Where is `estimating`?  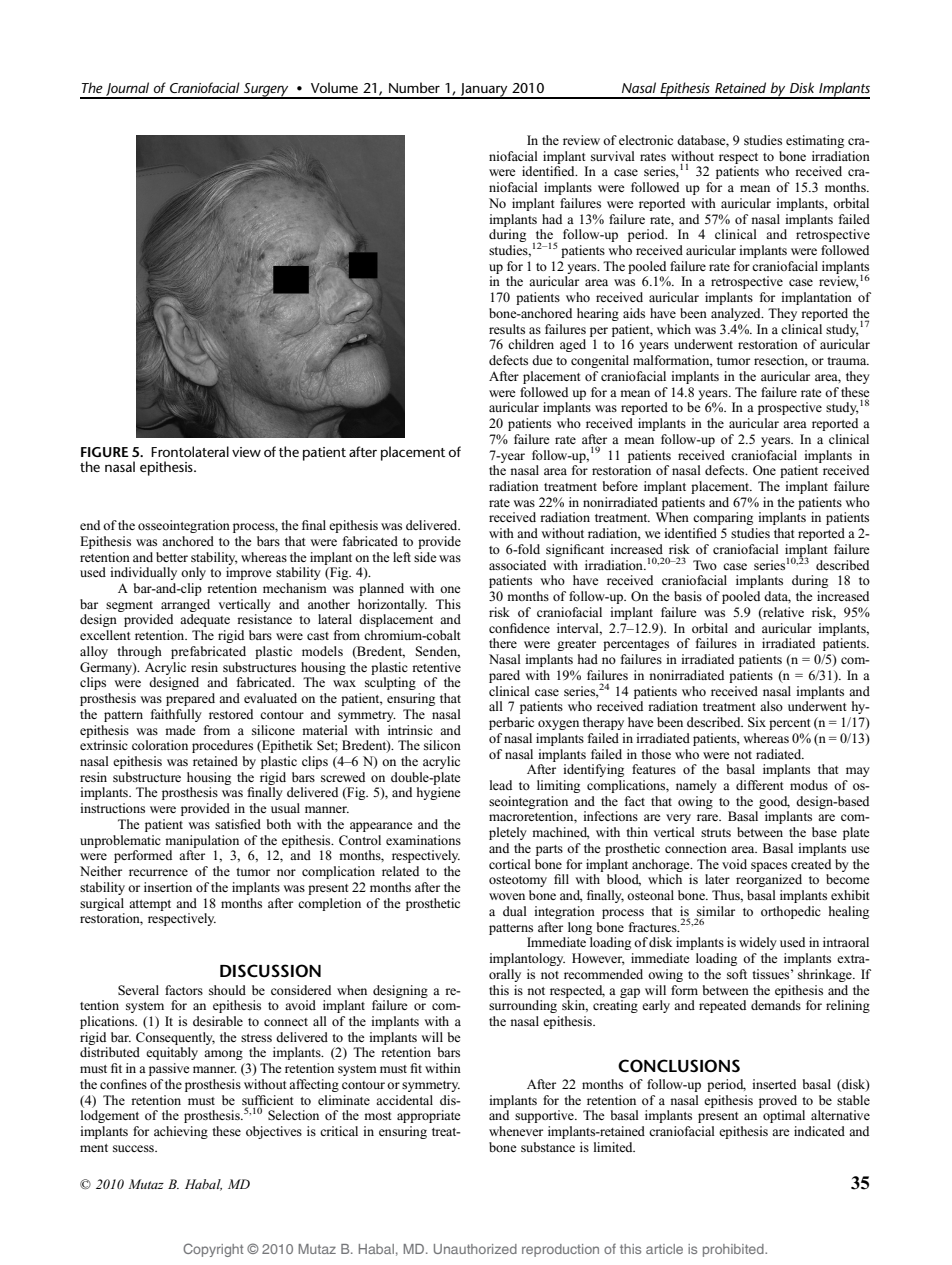
estimating is located at coordinates (815, 141).
